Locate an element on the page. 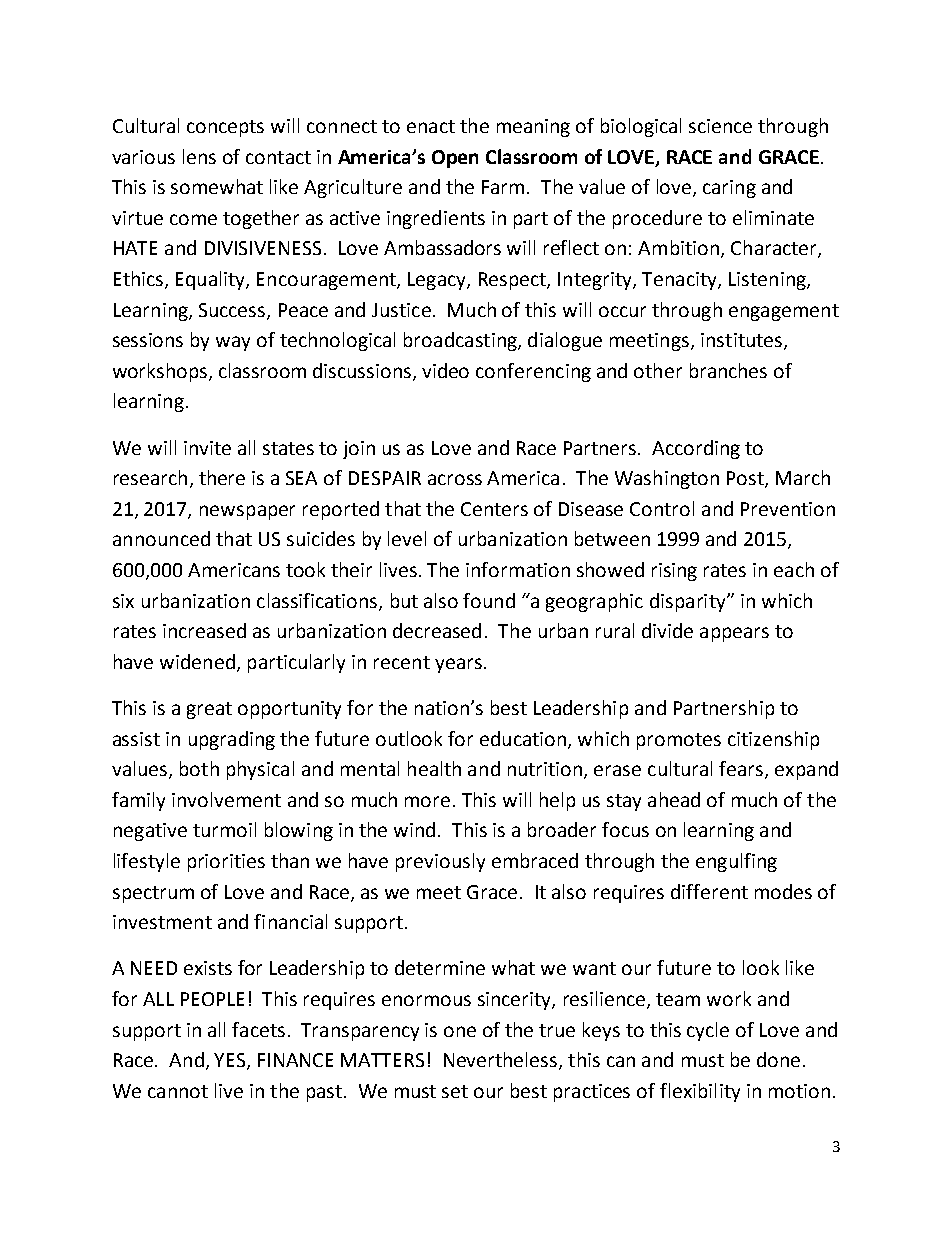 This document has width=952, height=1233. lens is located at coordinates (199, 156).
